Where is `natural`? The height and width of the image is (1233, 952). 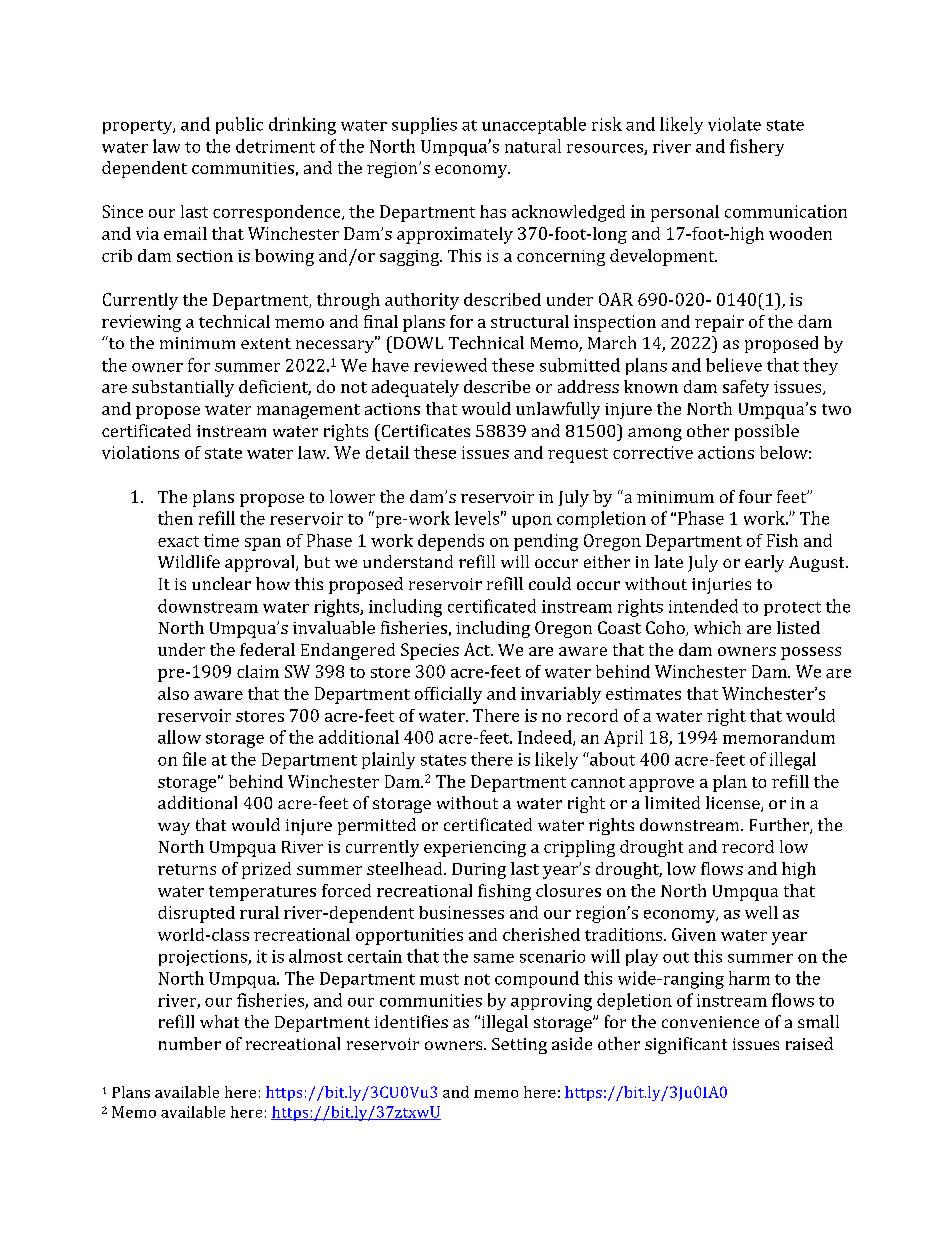 natural is located at coordinates (533, 146).
